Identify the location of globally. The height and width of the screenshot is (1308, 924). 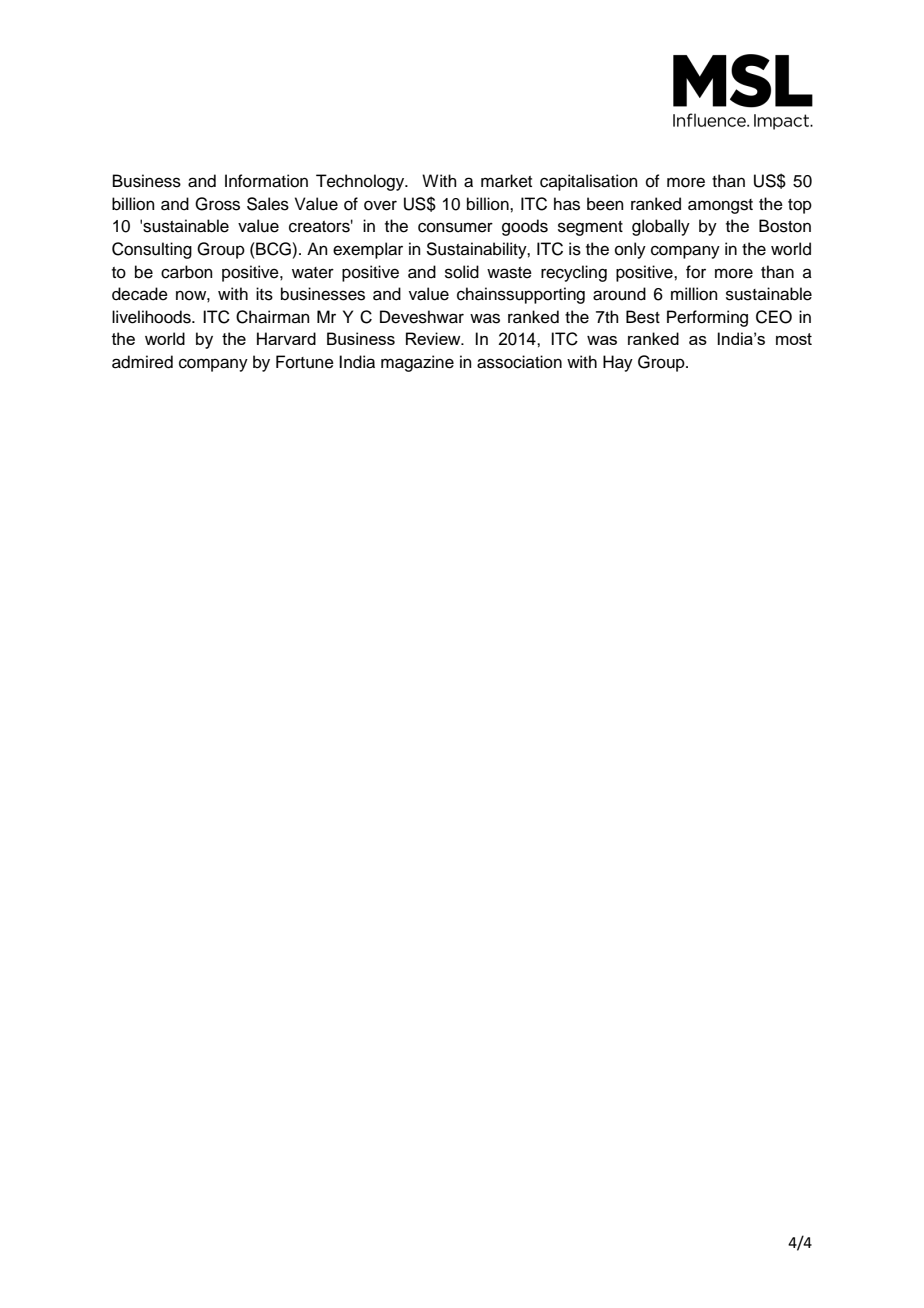
(661, 227).
